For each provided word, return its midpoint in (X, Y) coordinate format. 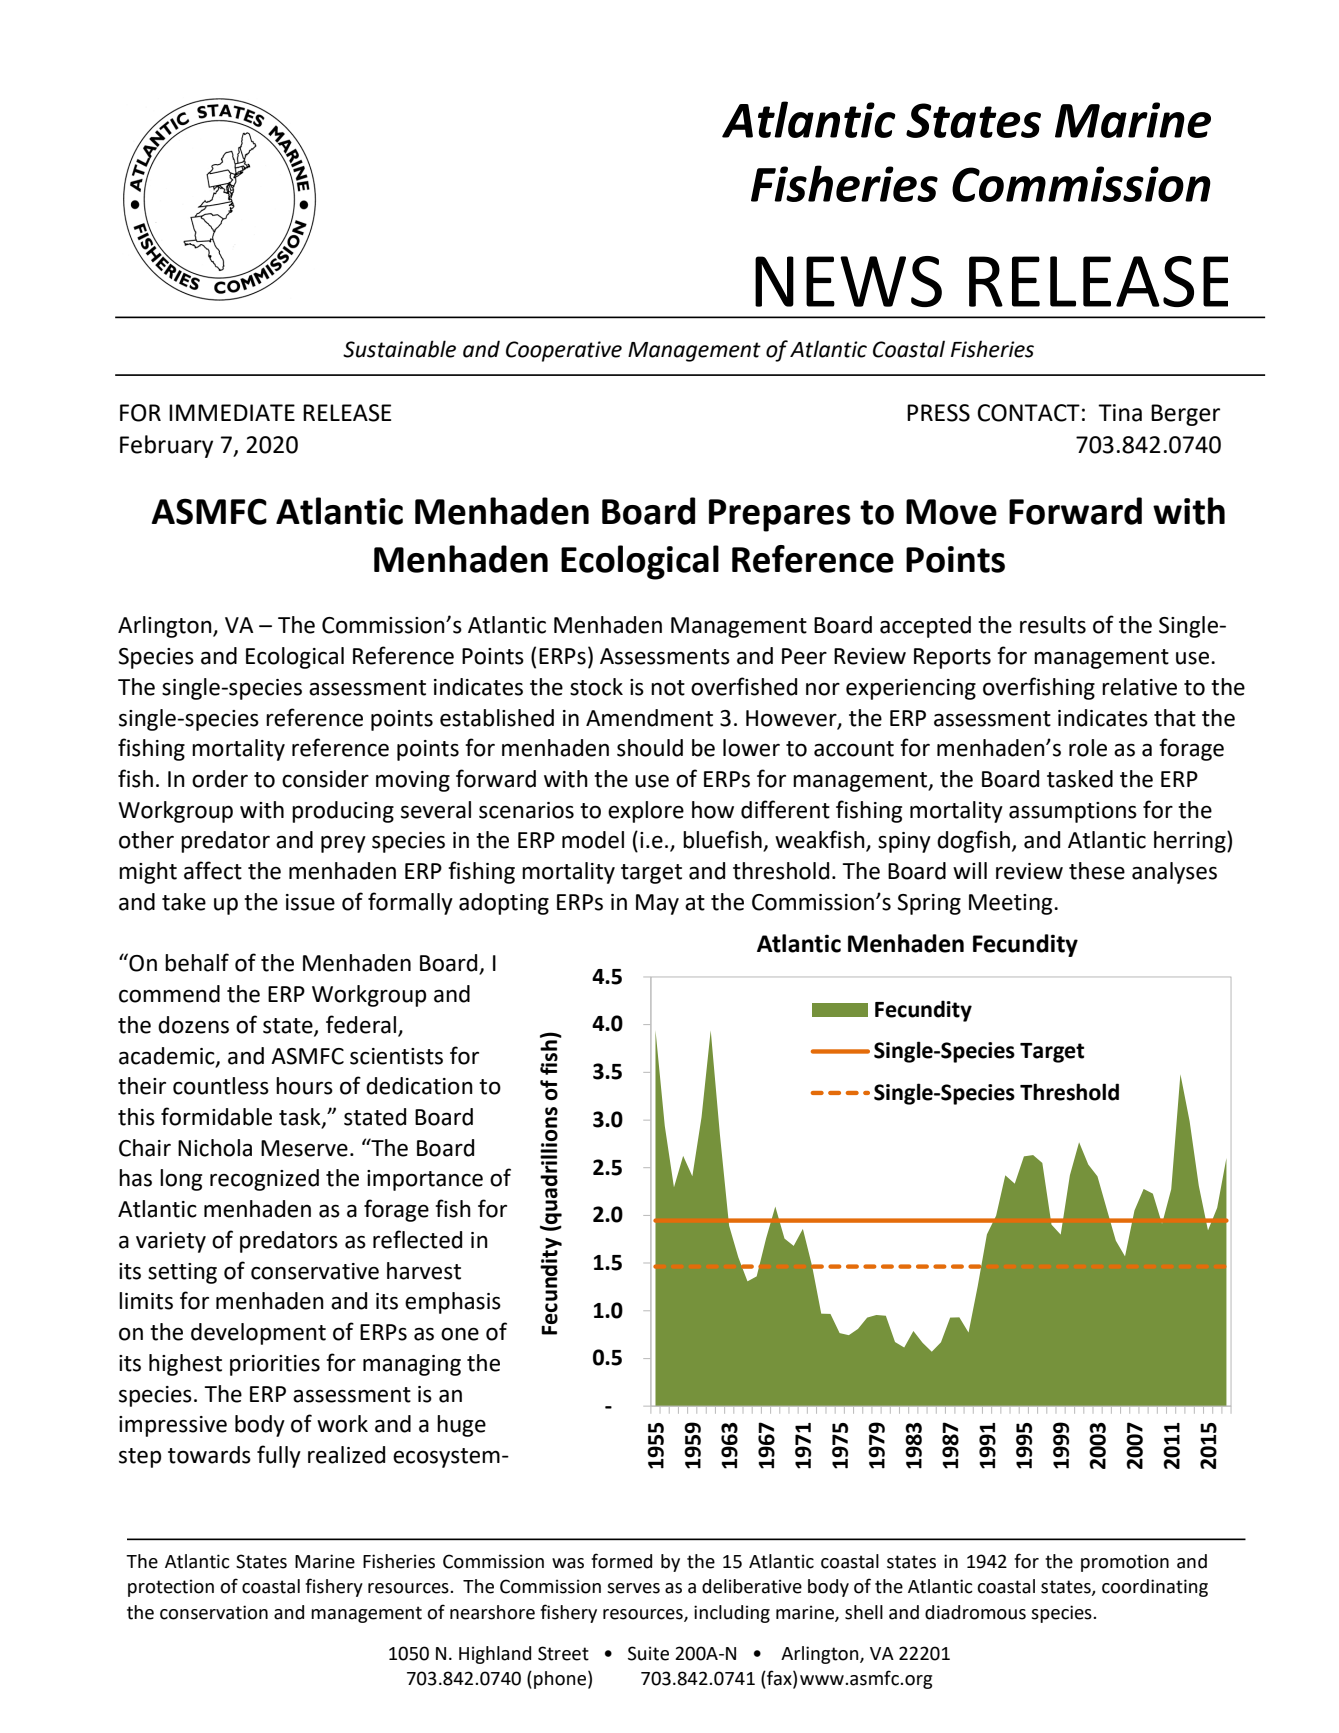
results (1053, 625)
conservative (315, 1271)
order (220, 779)
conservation (214, 1612)
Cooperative (564, 351)
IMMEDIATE (232, 412)
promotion (1125, 1563)
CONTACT (1028, 413)
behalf (197, 962)
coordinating (1155, 1588)
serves (633, 1588)
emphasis (453, 1303)
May (657, 904)
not (668, 688)
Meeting (1012, 904)
